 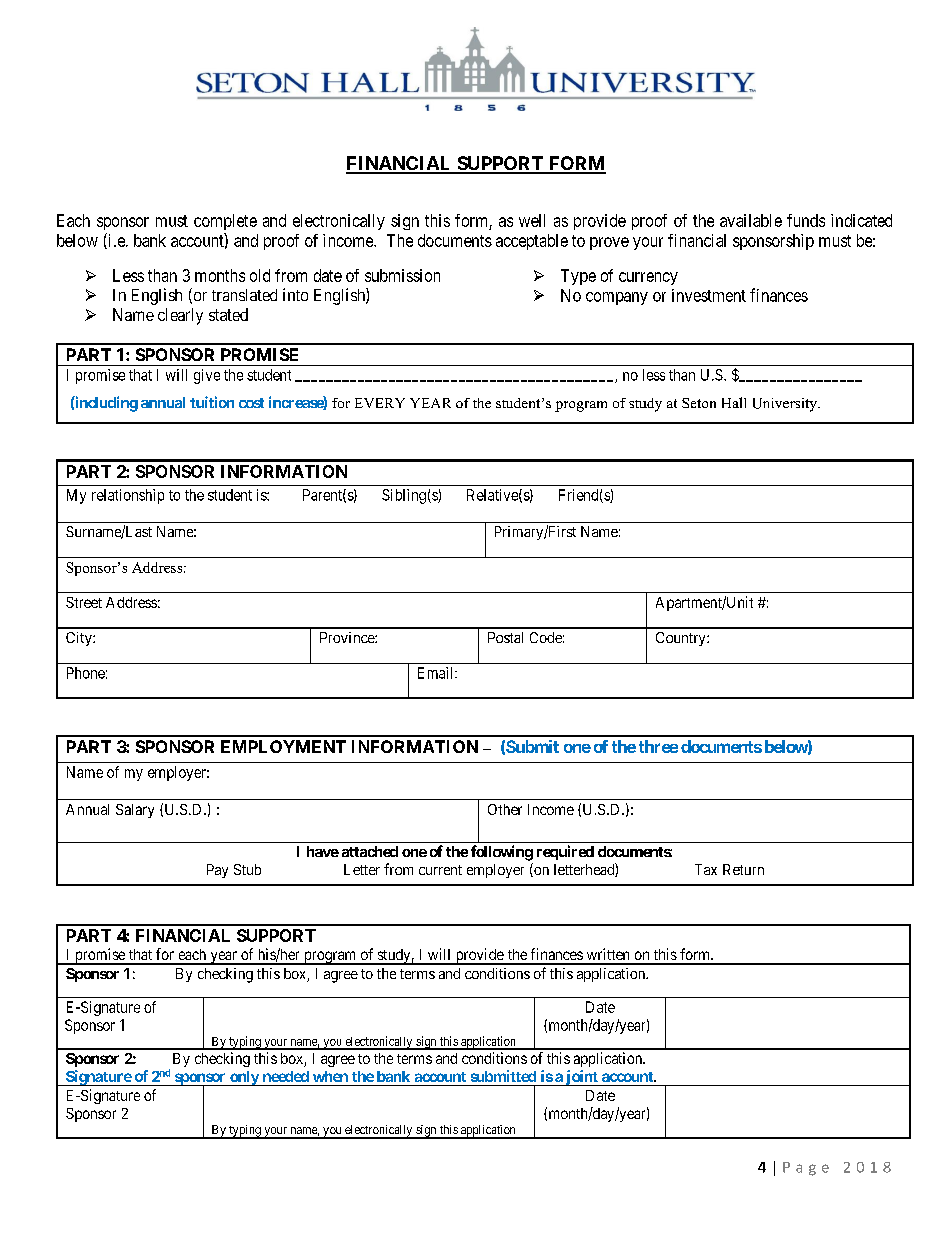 I want to click on only, so click(x=244, y=1078).
